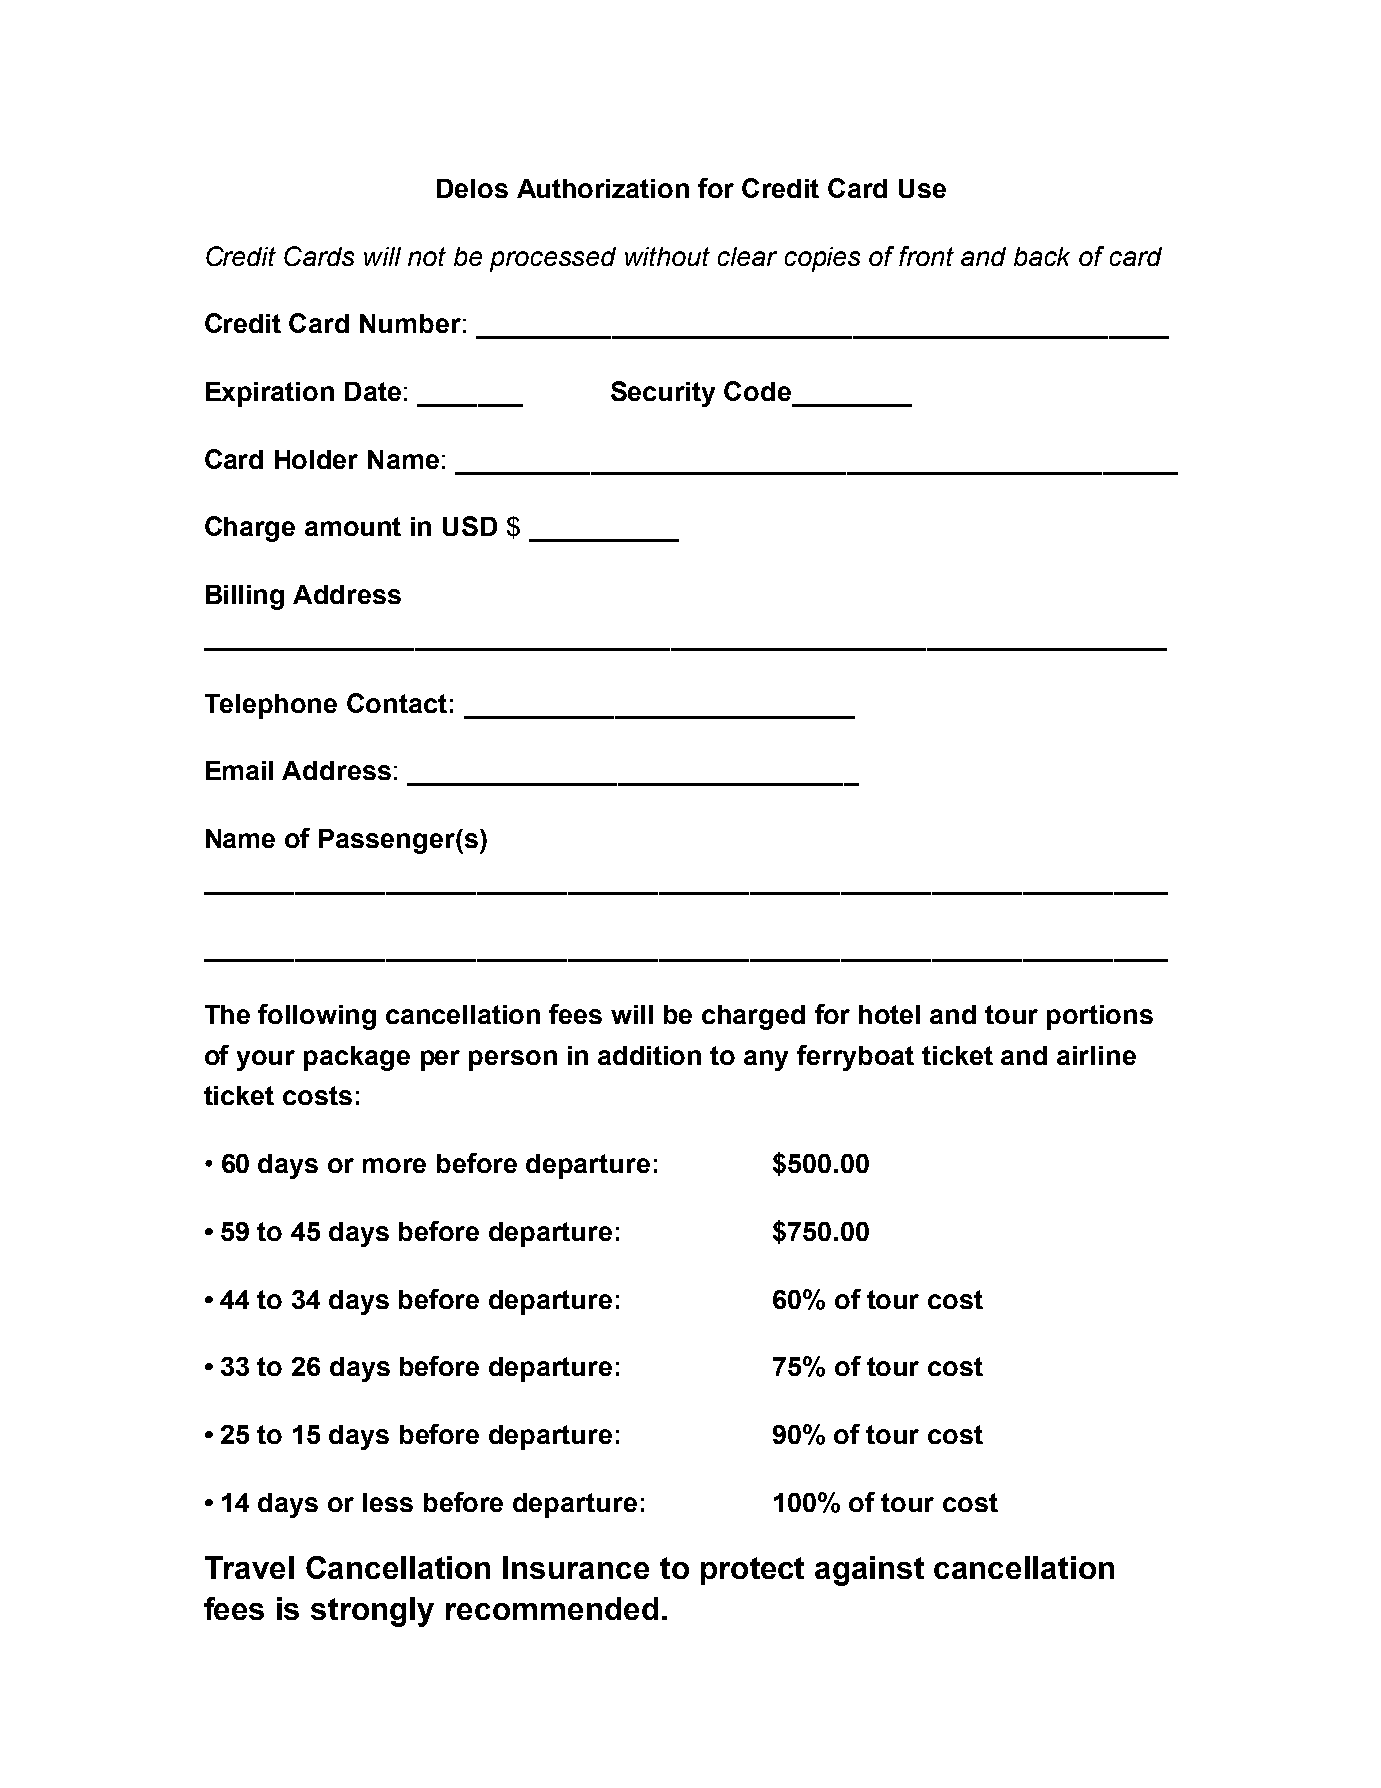 This screenshot has height=1788, width=1381. I want to click on amount, so click(353, 526).
